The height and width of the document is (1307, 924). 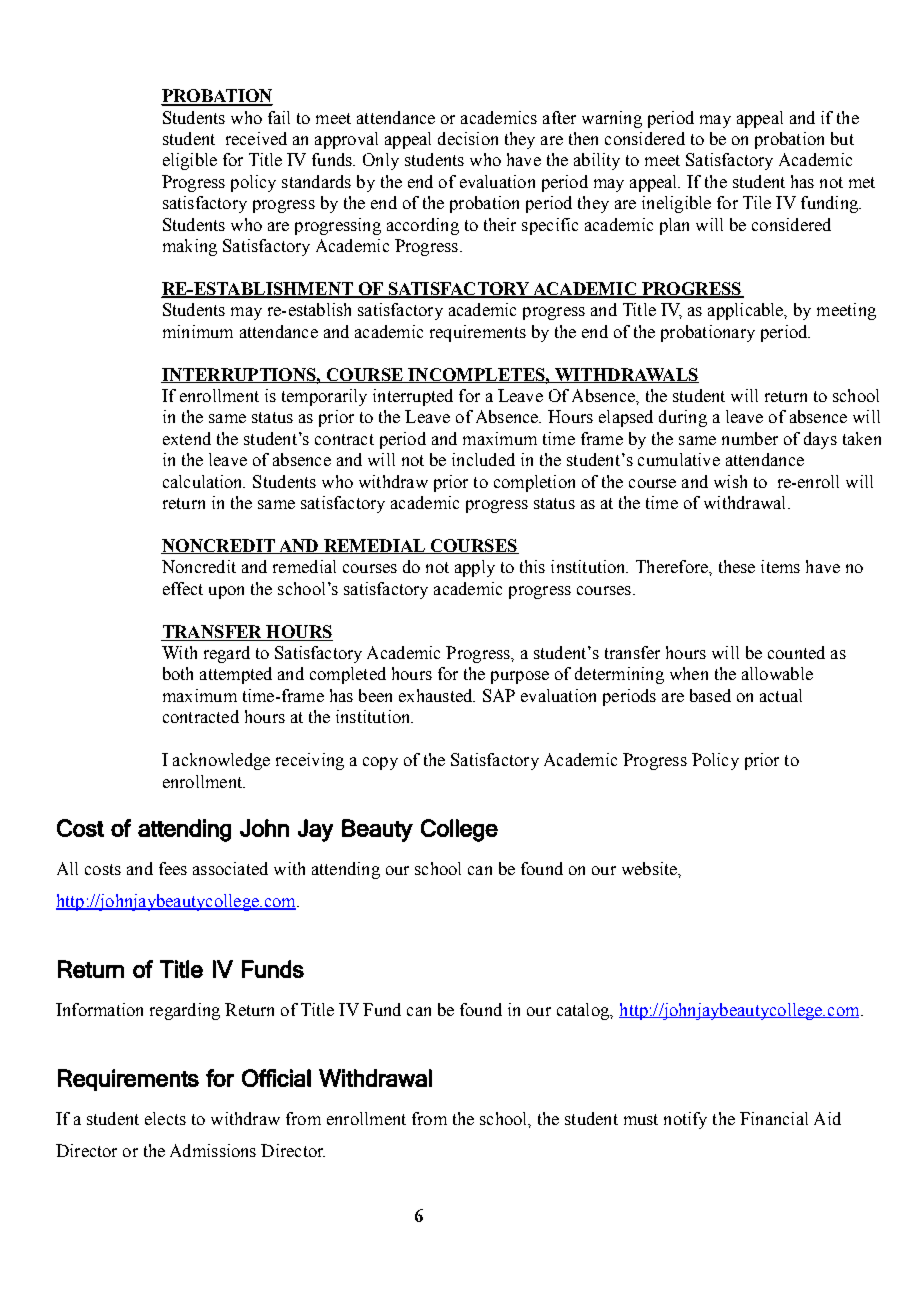 What do you see at coordinates (468, 138) in the document?
I see `decision` at bounding box center [468, 138].
